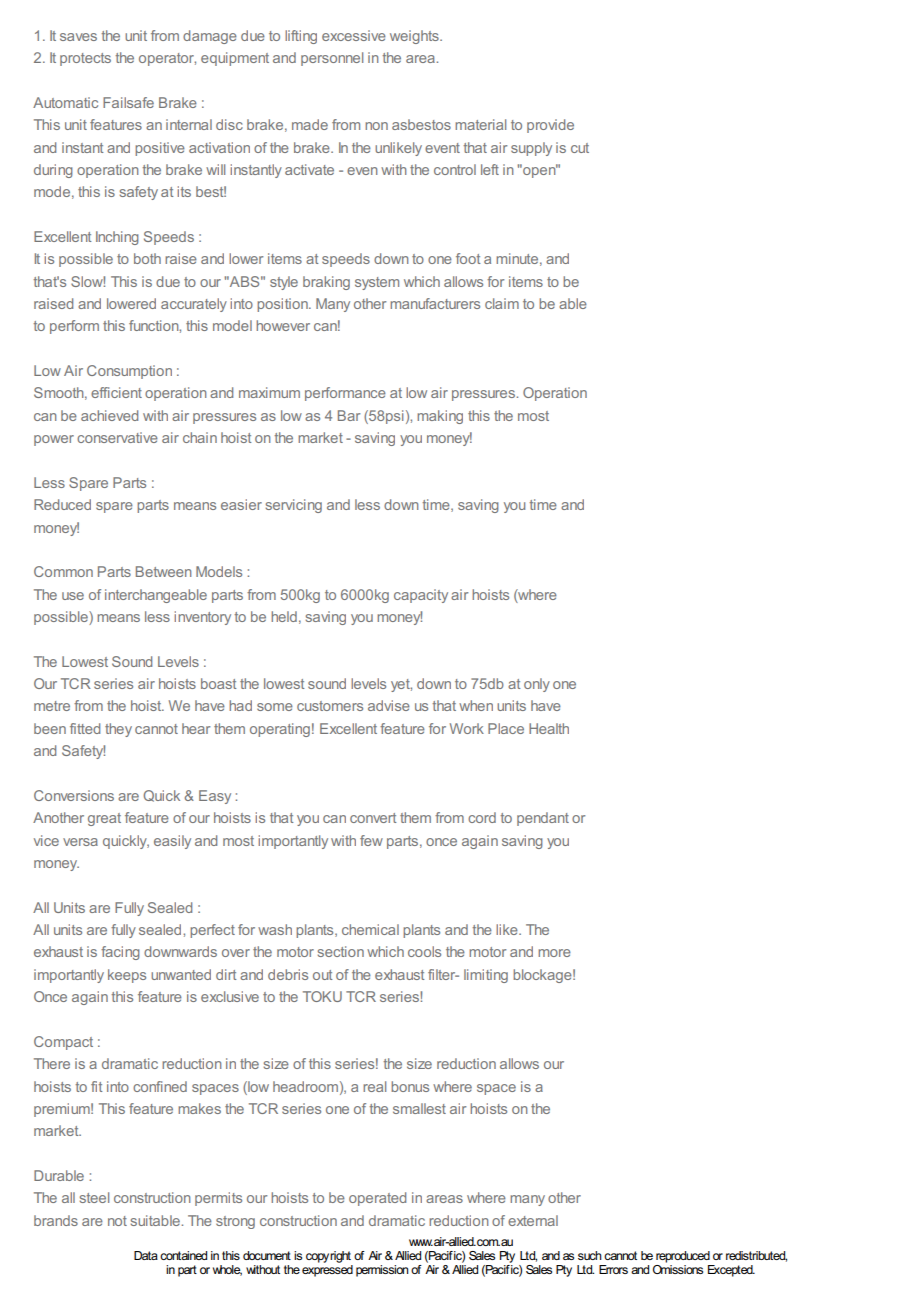 Image resolution: width=924 pixels, height=1307 pixels. I want to click on only, so click(537, 685).
